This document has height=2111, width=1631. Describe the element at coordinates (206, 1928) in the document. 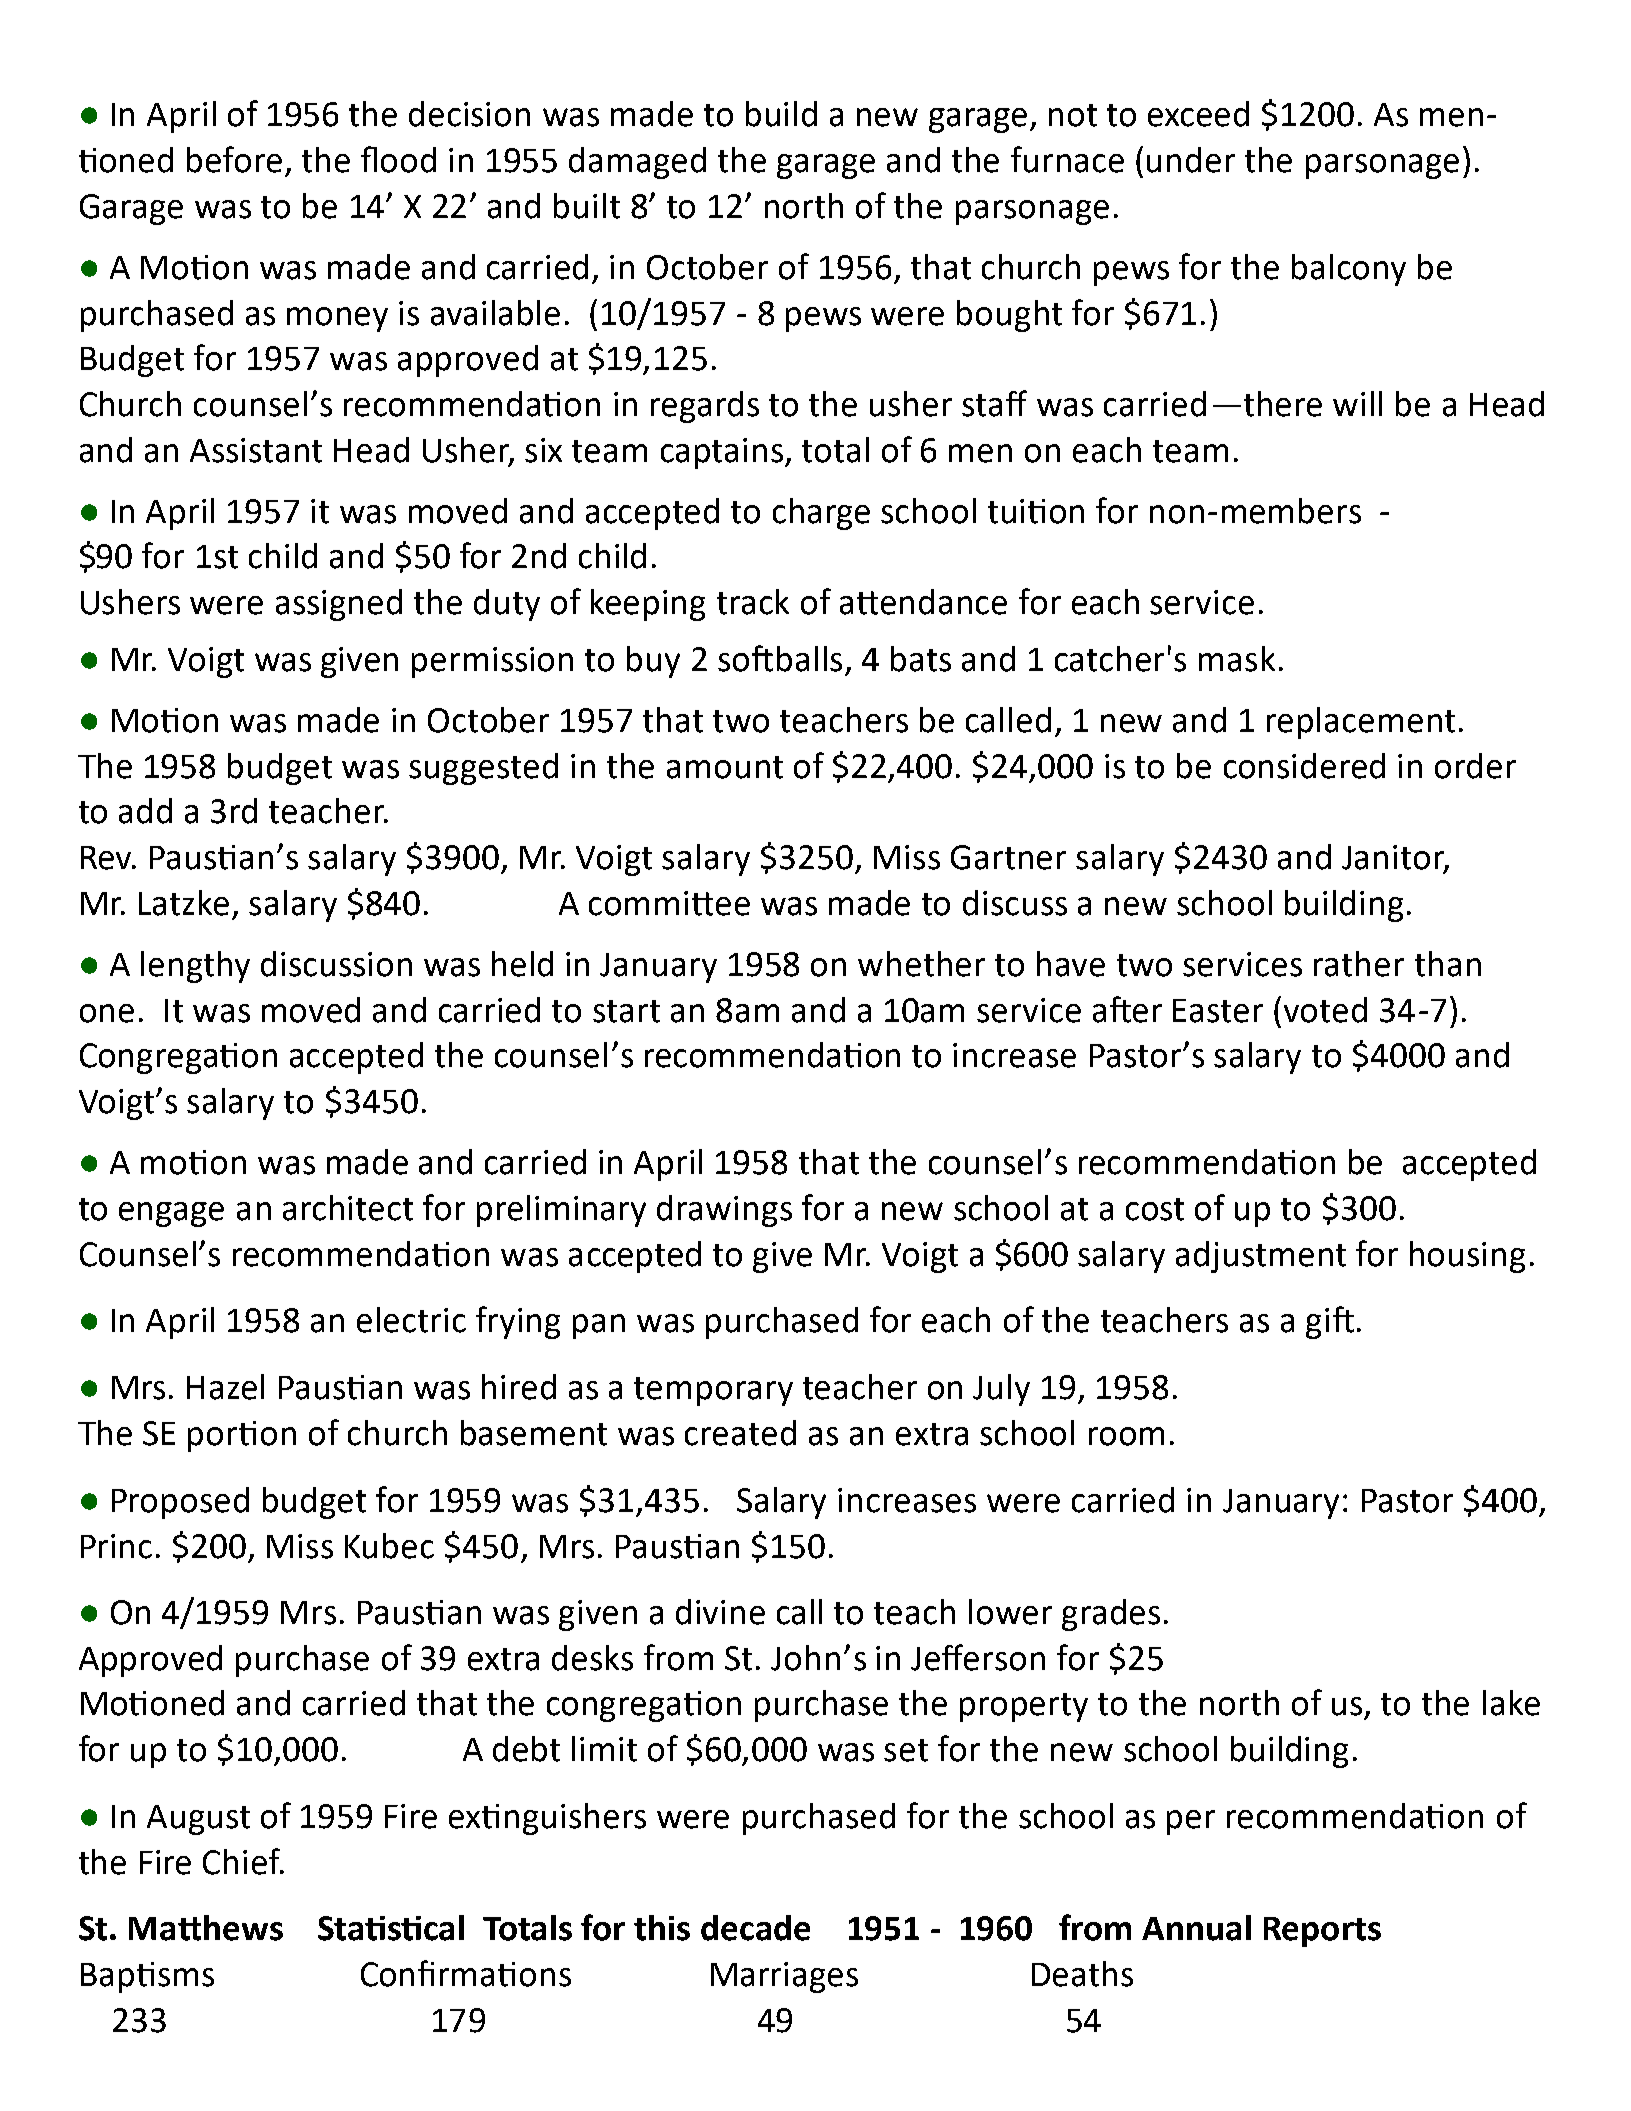

I see `Matthews` at that location.
